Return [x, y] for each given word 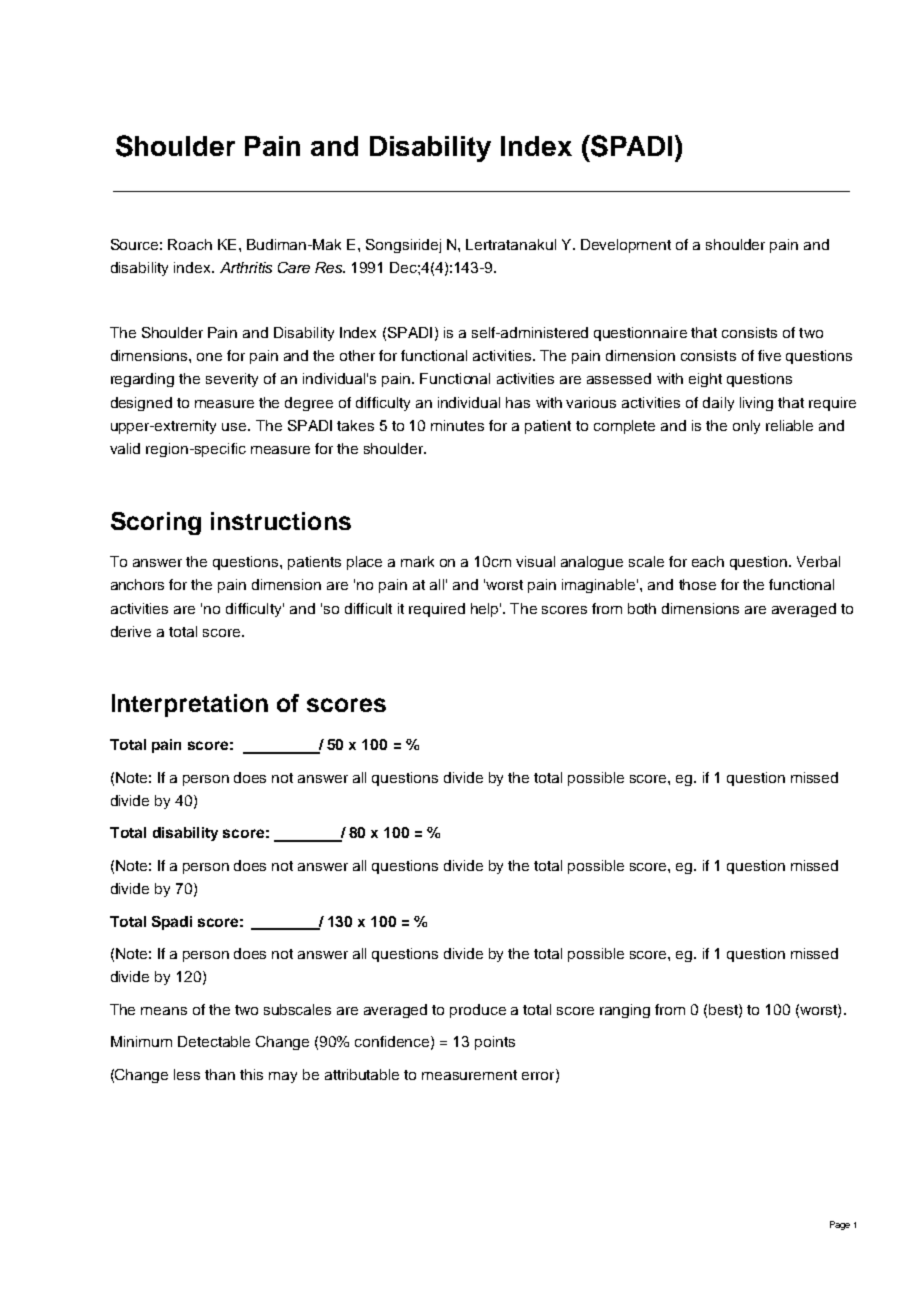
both [642, 608]
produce [478, 1011]
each [708, 561]
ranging [625, 1011]
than [220, 1074]
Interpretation [190, 705]
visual [535, 561]
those [697, 584]
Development [626, 246]
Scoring [156, 523]
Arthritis [246, 267]
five [769, 355]
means [164, 1011]
